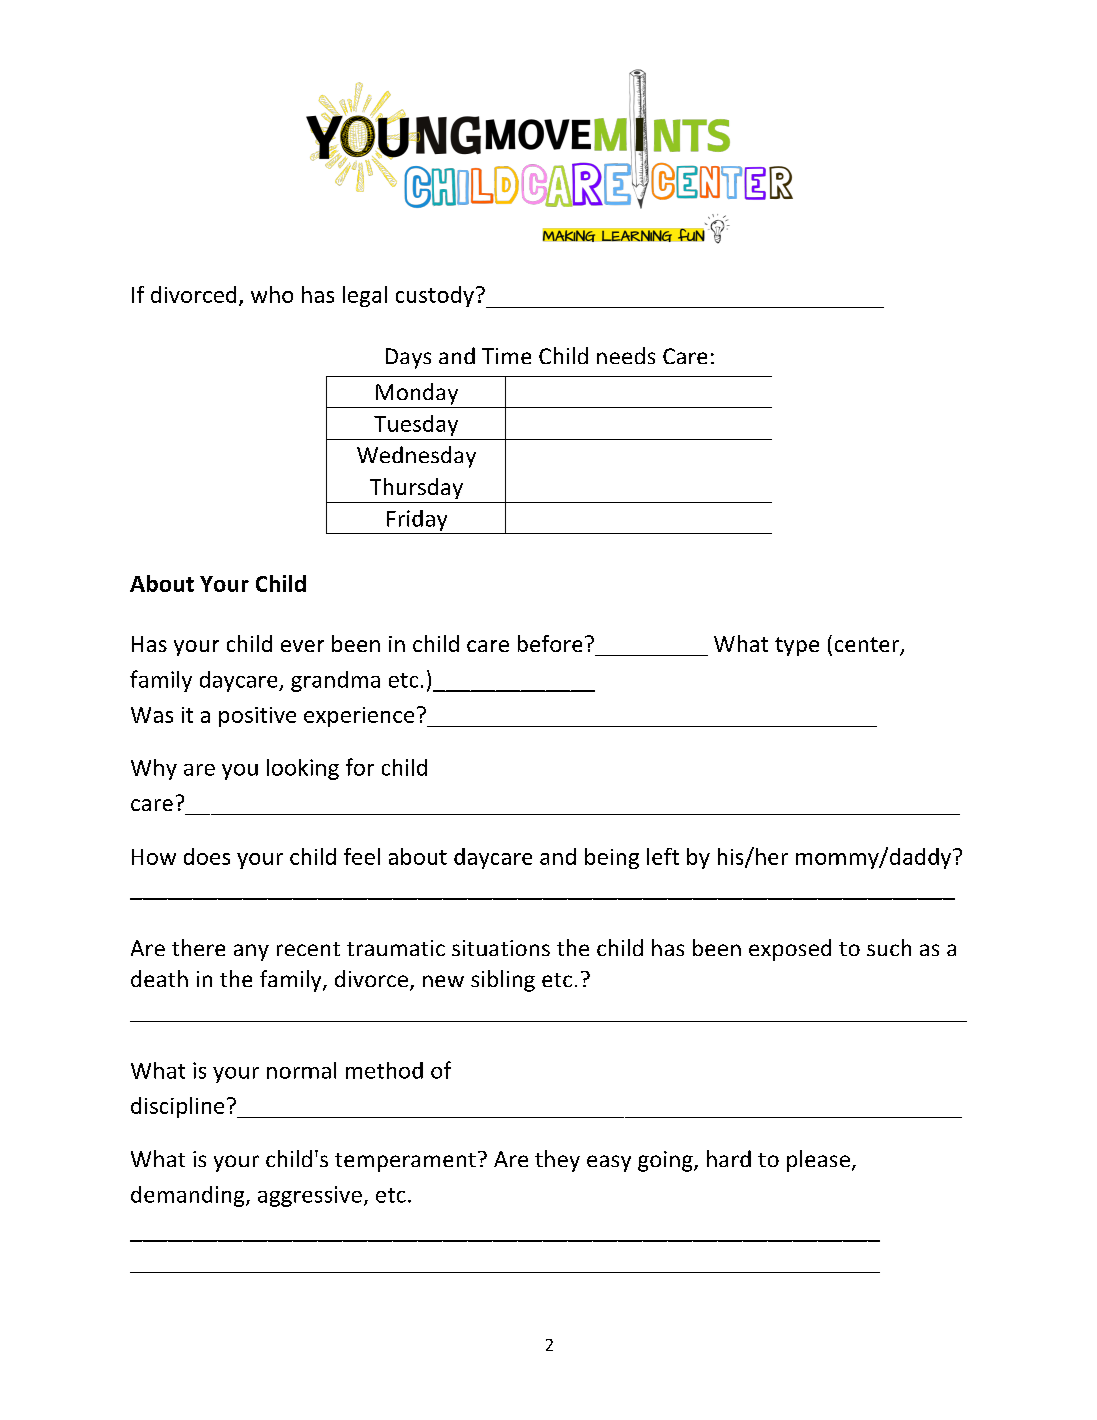 The image size is (1097, 1420). I want to click on situations, so click(501, 948).
